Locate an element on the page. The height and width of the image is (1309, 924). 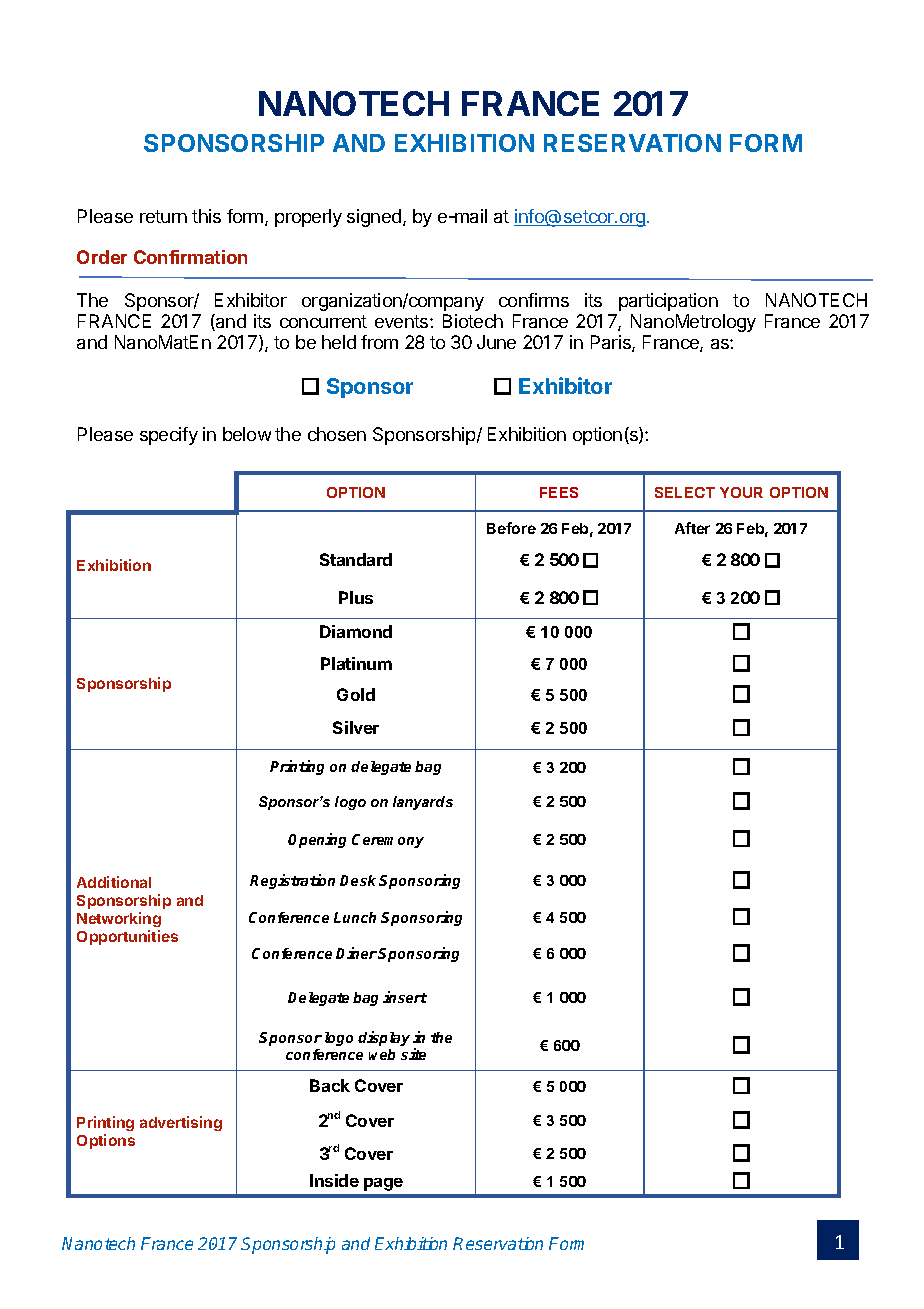
advertising is located at coordinates (181, 1123).
